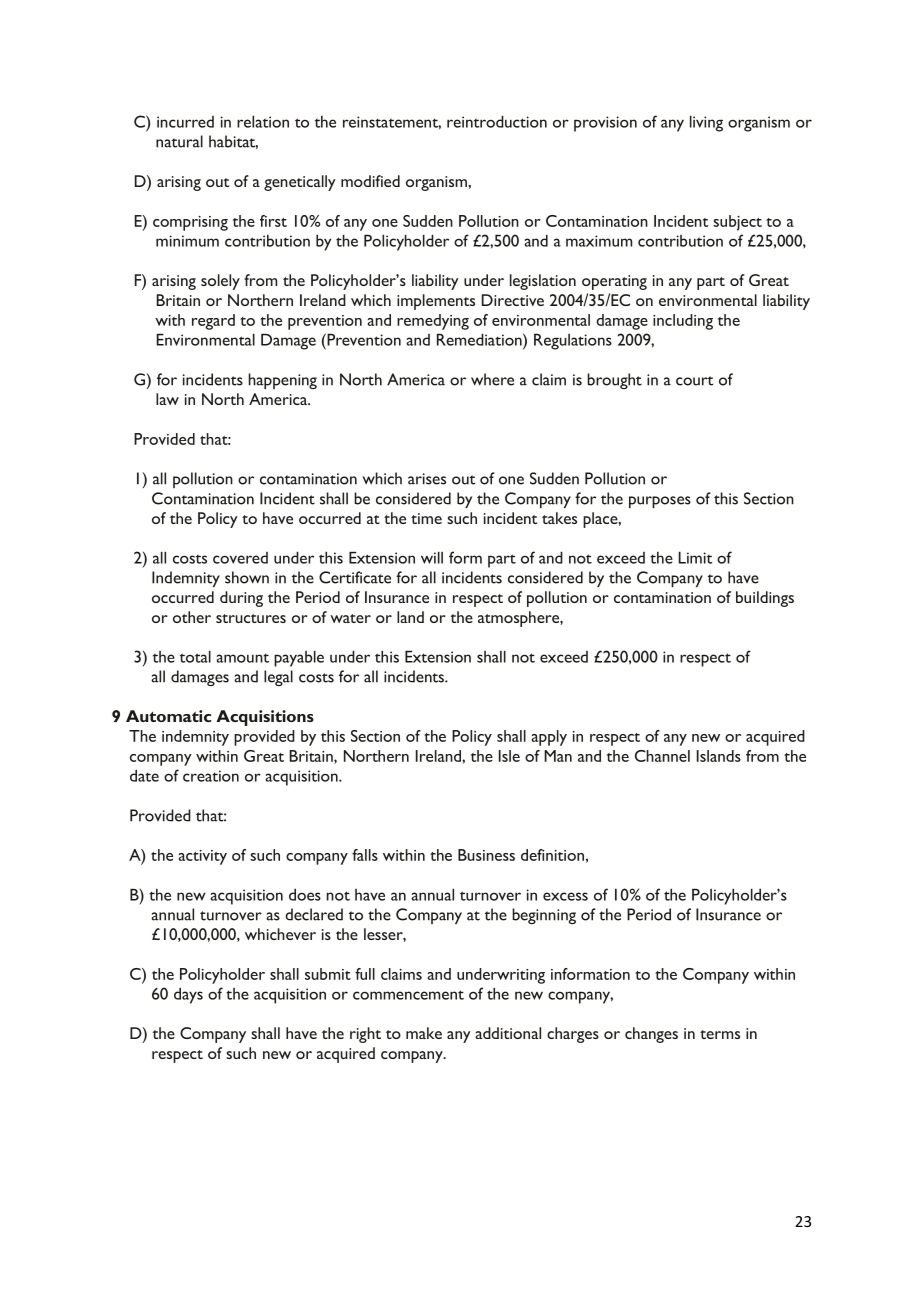 The height and width of the screenshot is (1308, 924). I want to click on terms, so click(720, 1034).
